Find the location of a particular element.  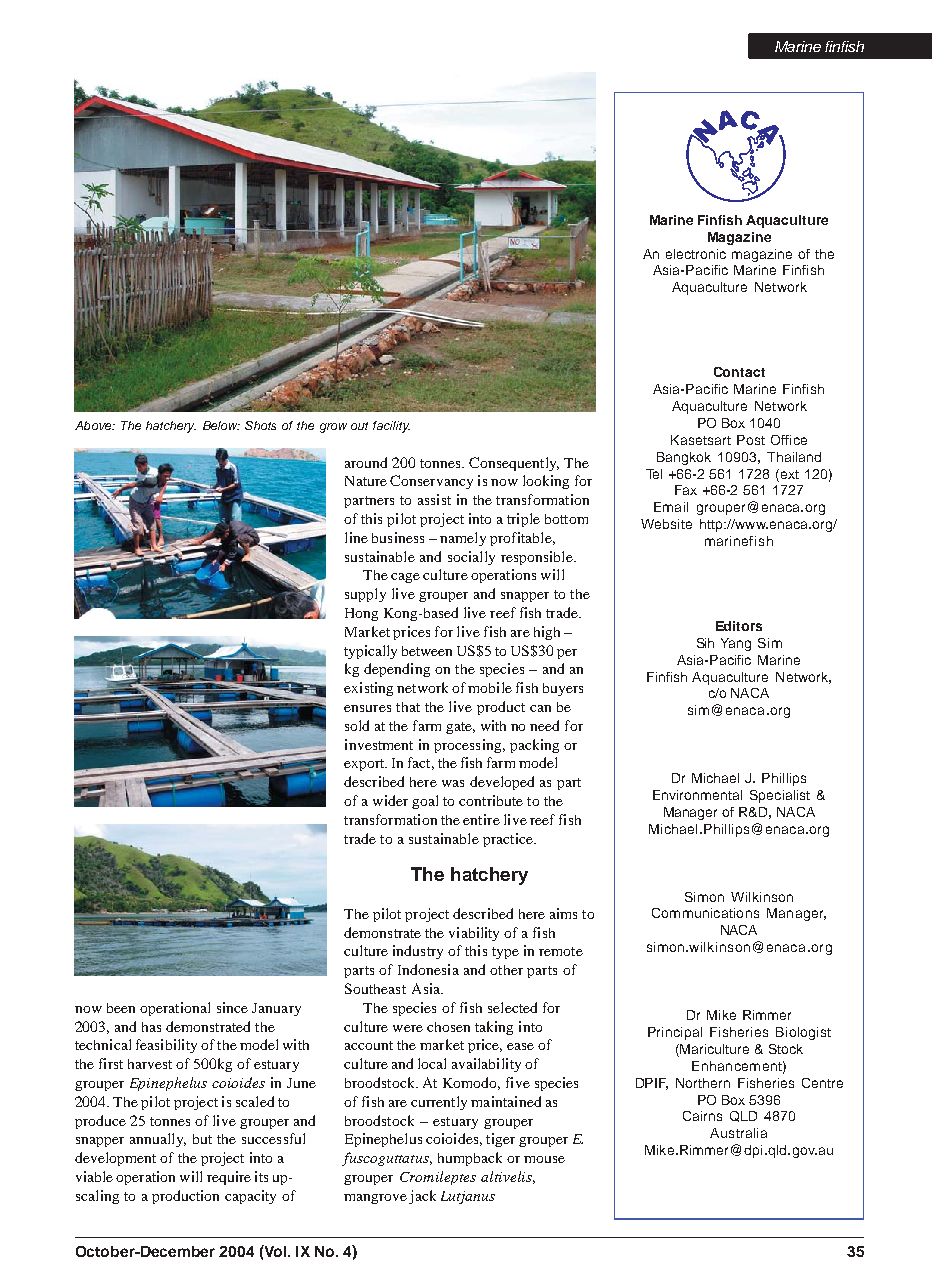

assist is located at coordinates (434, 499).
